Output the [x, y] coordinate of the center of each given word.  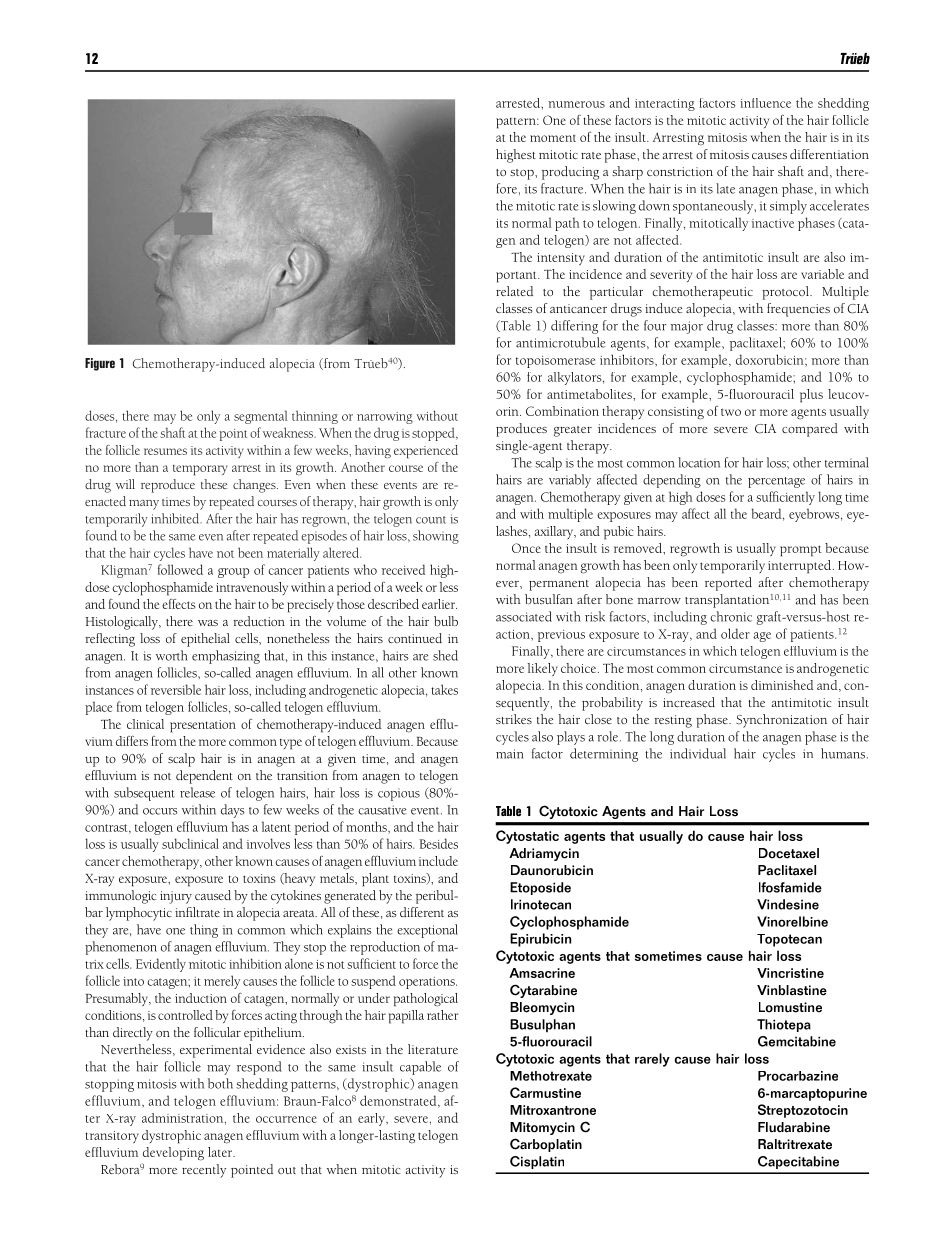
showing [436, 537]
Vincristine [790, 973]
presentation [203, 726]
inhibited [176, 518]
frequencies [798, 310]
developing [173, 1154]
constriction [680, 171]
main [510, 754]
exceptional [427, 931]
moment [553, 138]
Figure [100, 364]
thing [204, 931]
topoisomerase [555, 362]
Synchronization [781, 721]
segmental [260, 417]
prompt [801, 551]
